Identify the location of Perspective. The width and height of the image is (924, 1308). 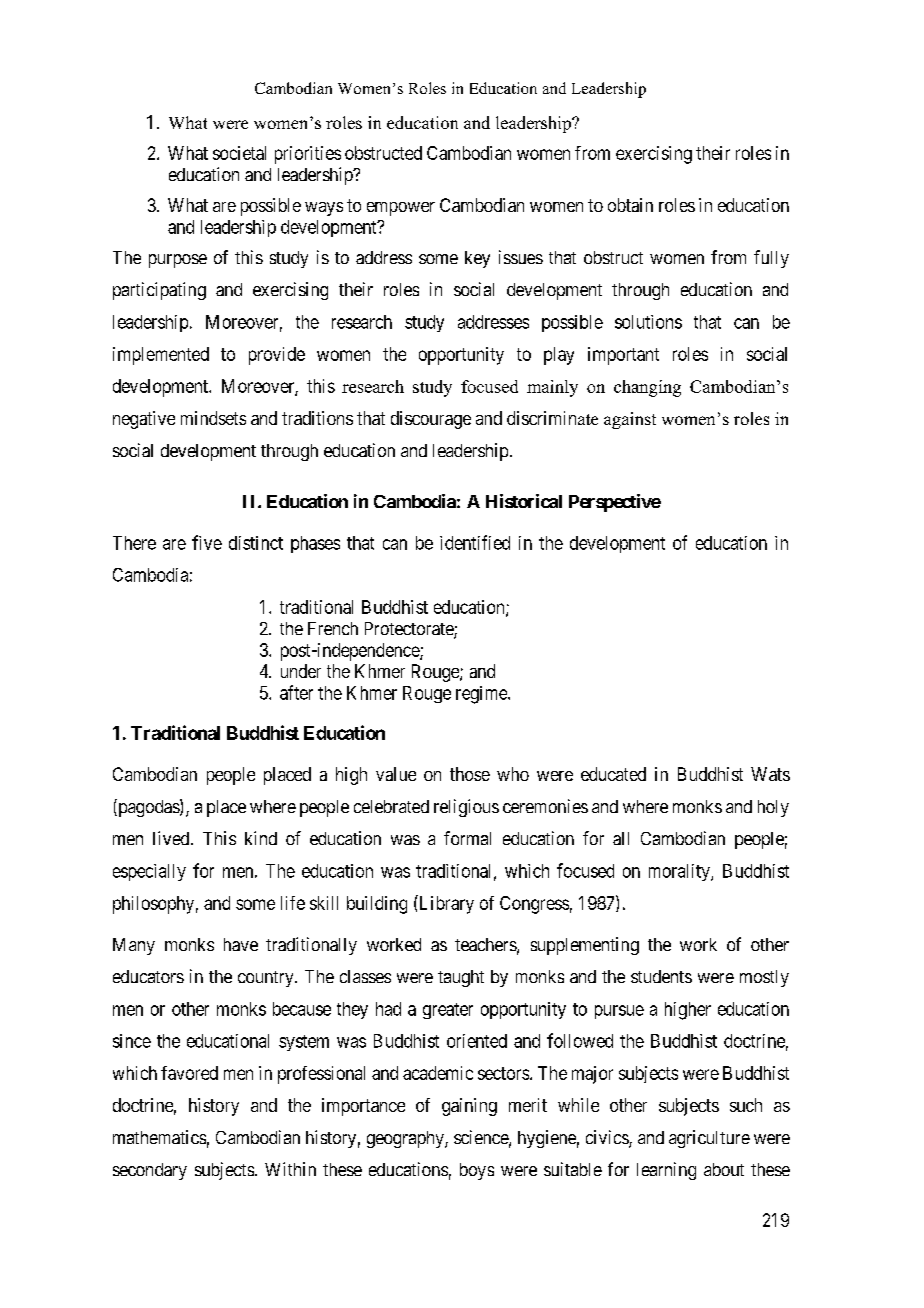
(615, 503).
